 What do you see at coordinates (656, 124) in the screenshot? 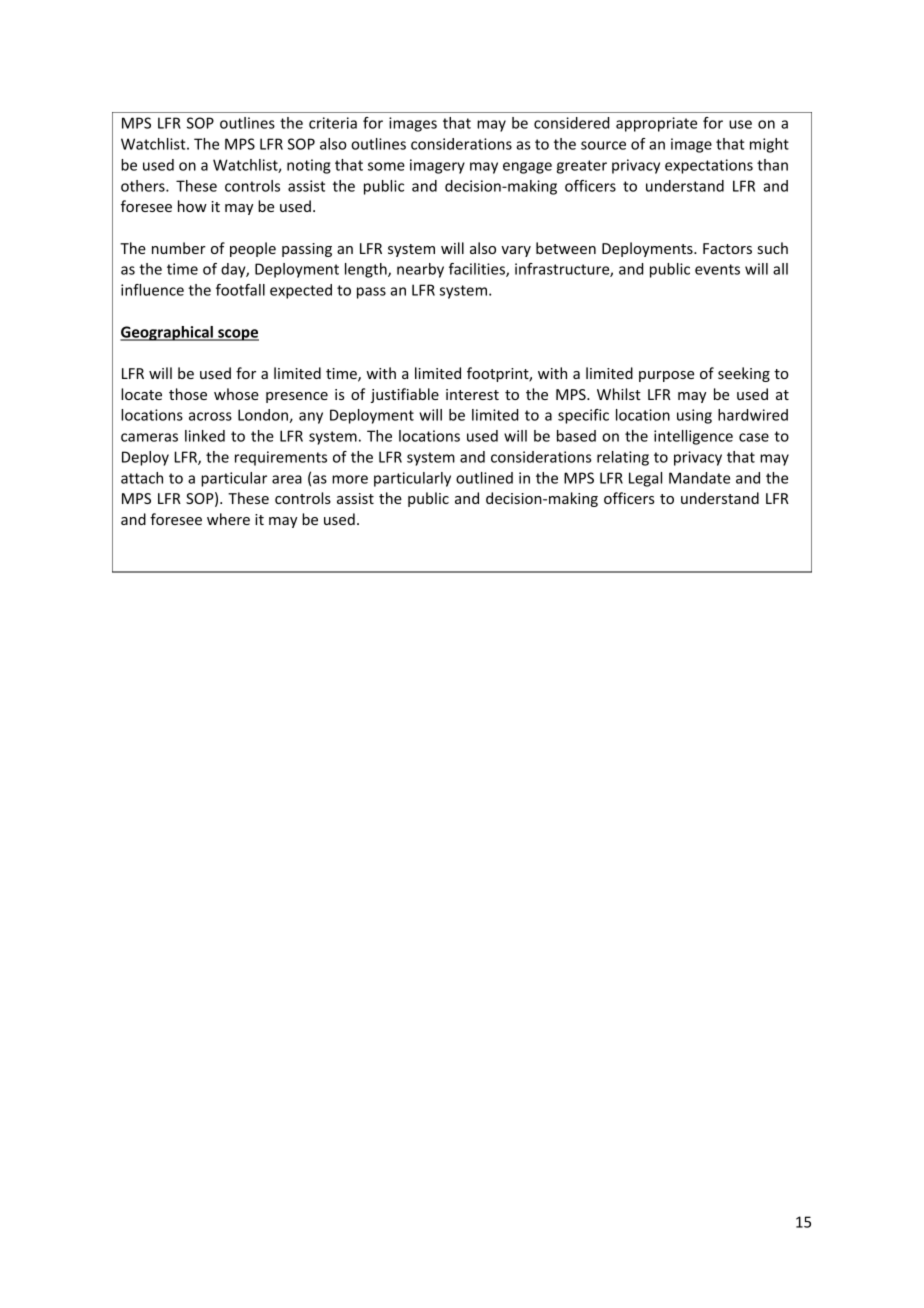
I see `appropriate` at bounding box center [656, 124].
